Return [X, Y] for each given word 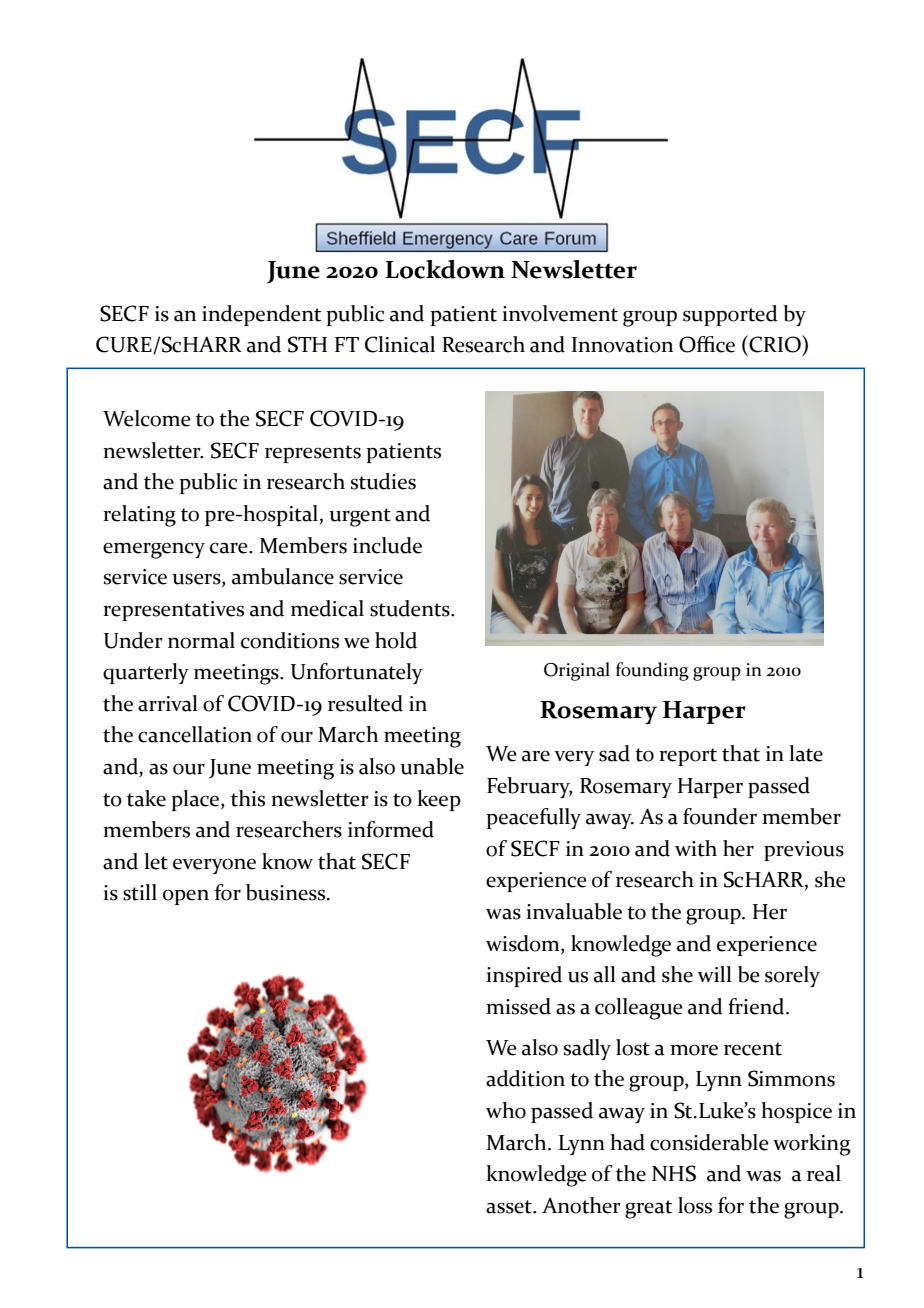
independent [261, 315]
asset [510, 1207]
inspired [524, 976]
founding [652, 671]
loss [695, 1205]
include [387, 545]
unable [432, 766]
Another [581, 1205]
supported [730, 315]
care [230, 548]
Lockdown [445, 269]
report [688, 757]
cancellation [195, 734]
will [714, 974]
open [186, 897]
